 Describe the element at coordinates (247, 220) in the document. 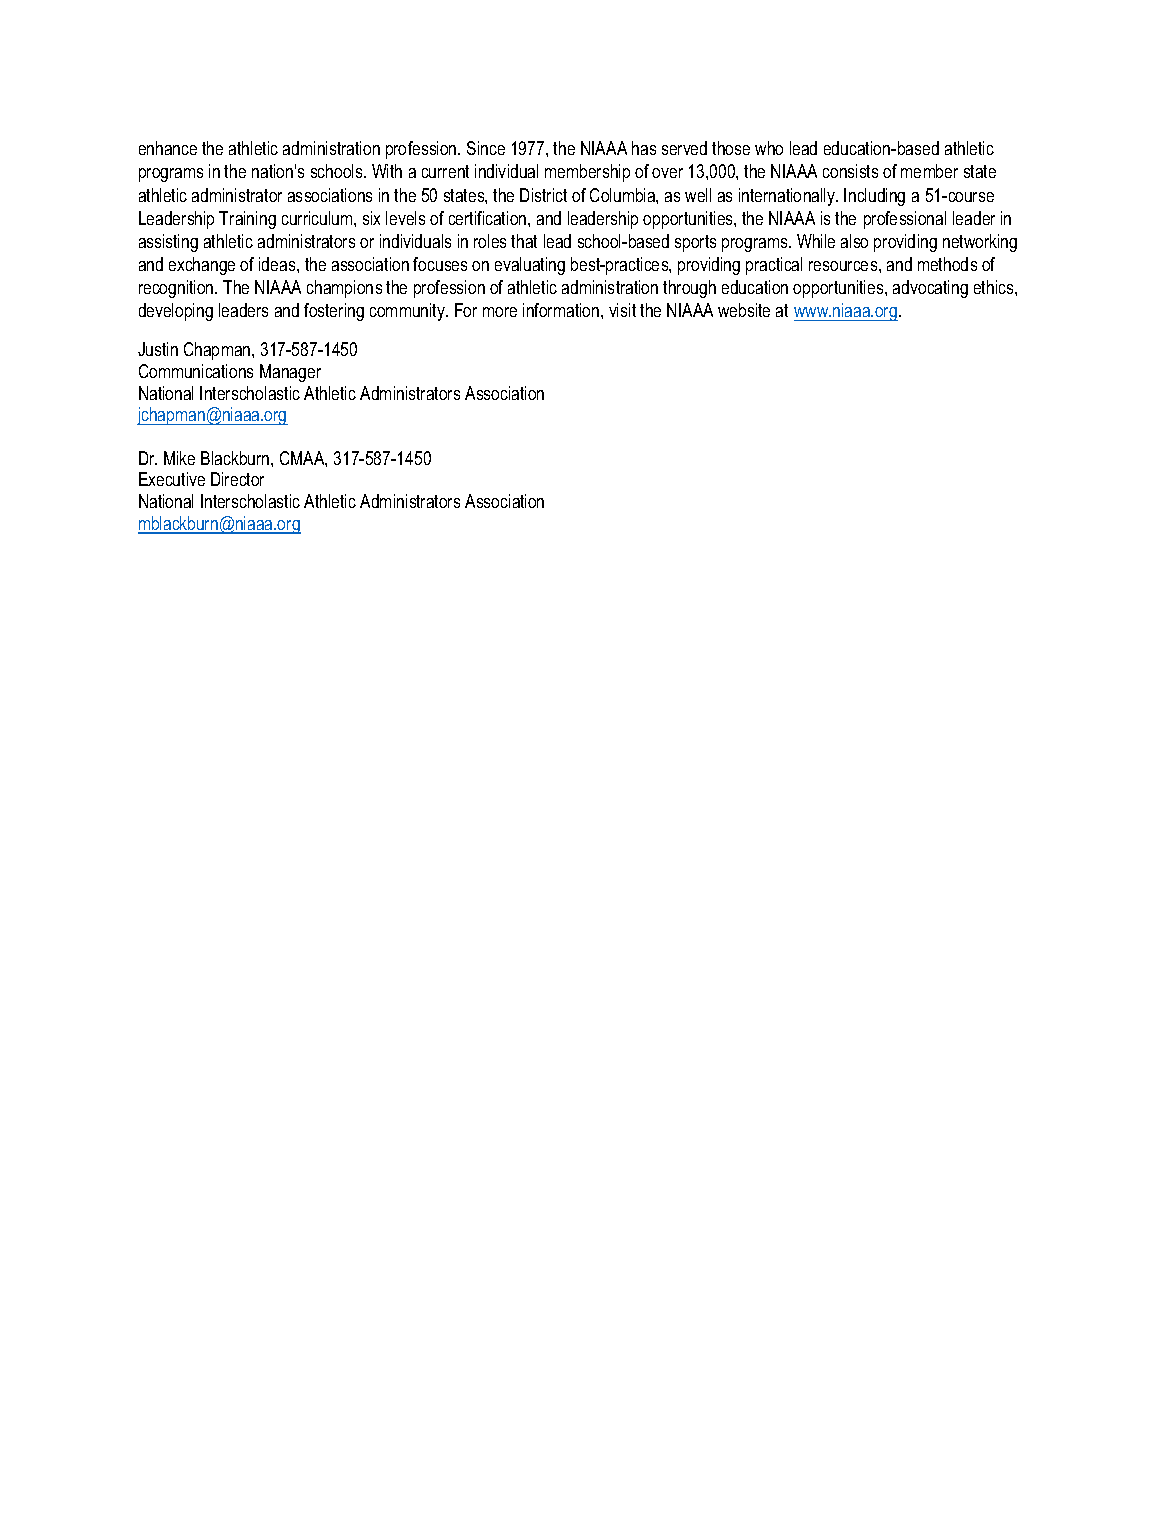

I see `Training` at that location.
